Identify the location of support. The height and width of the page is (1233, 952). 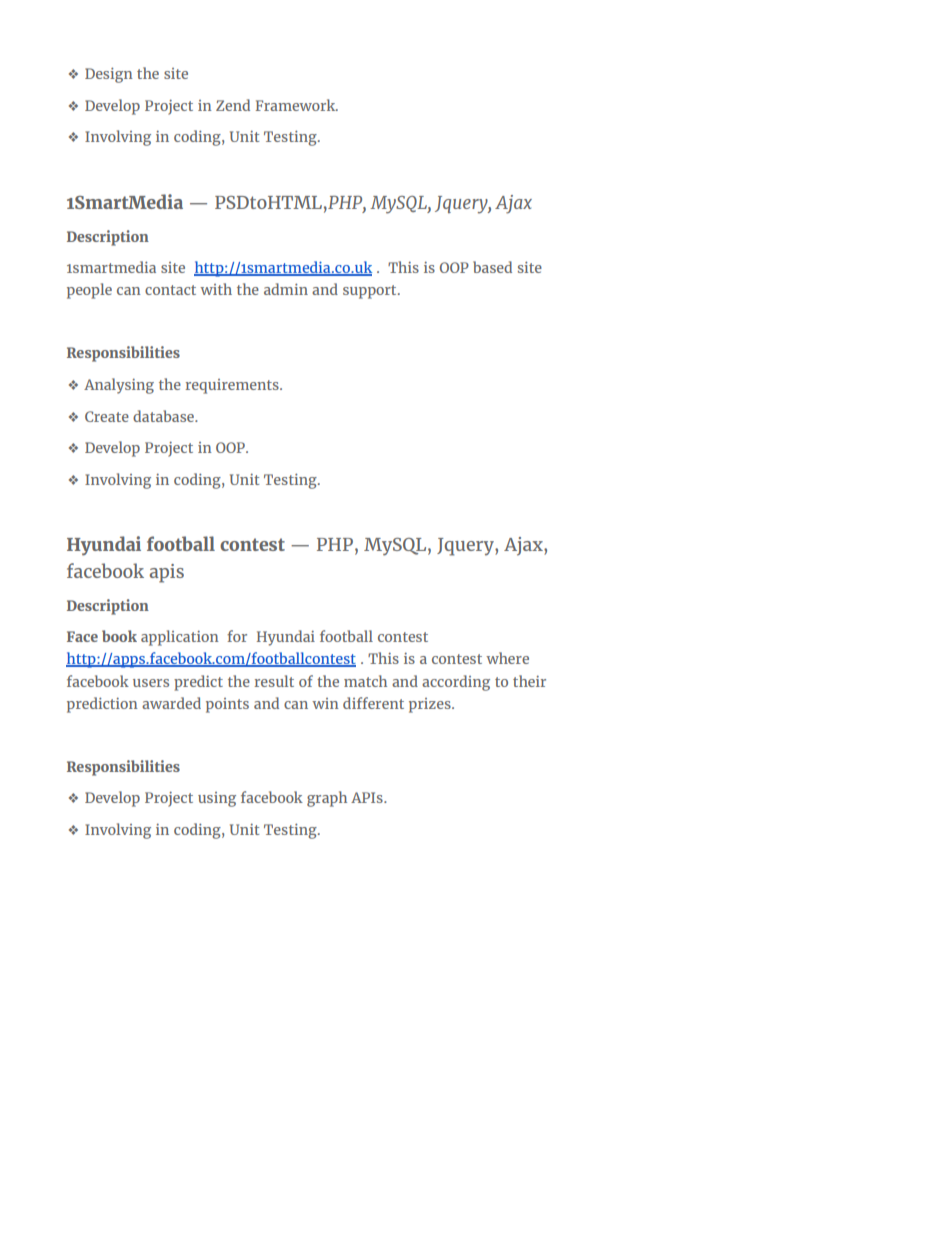
(371, 292).
